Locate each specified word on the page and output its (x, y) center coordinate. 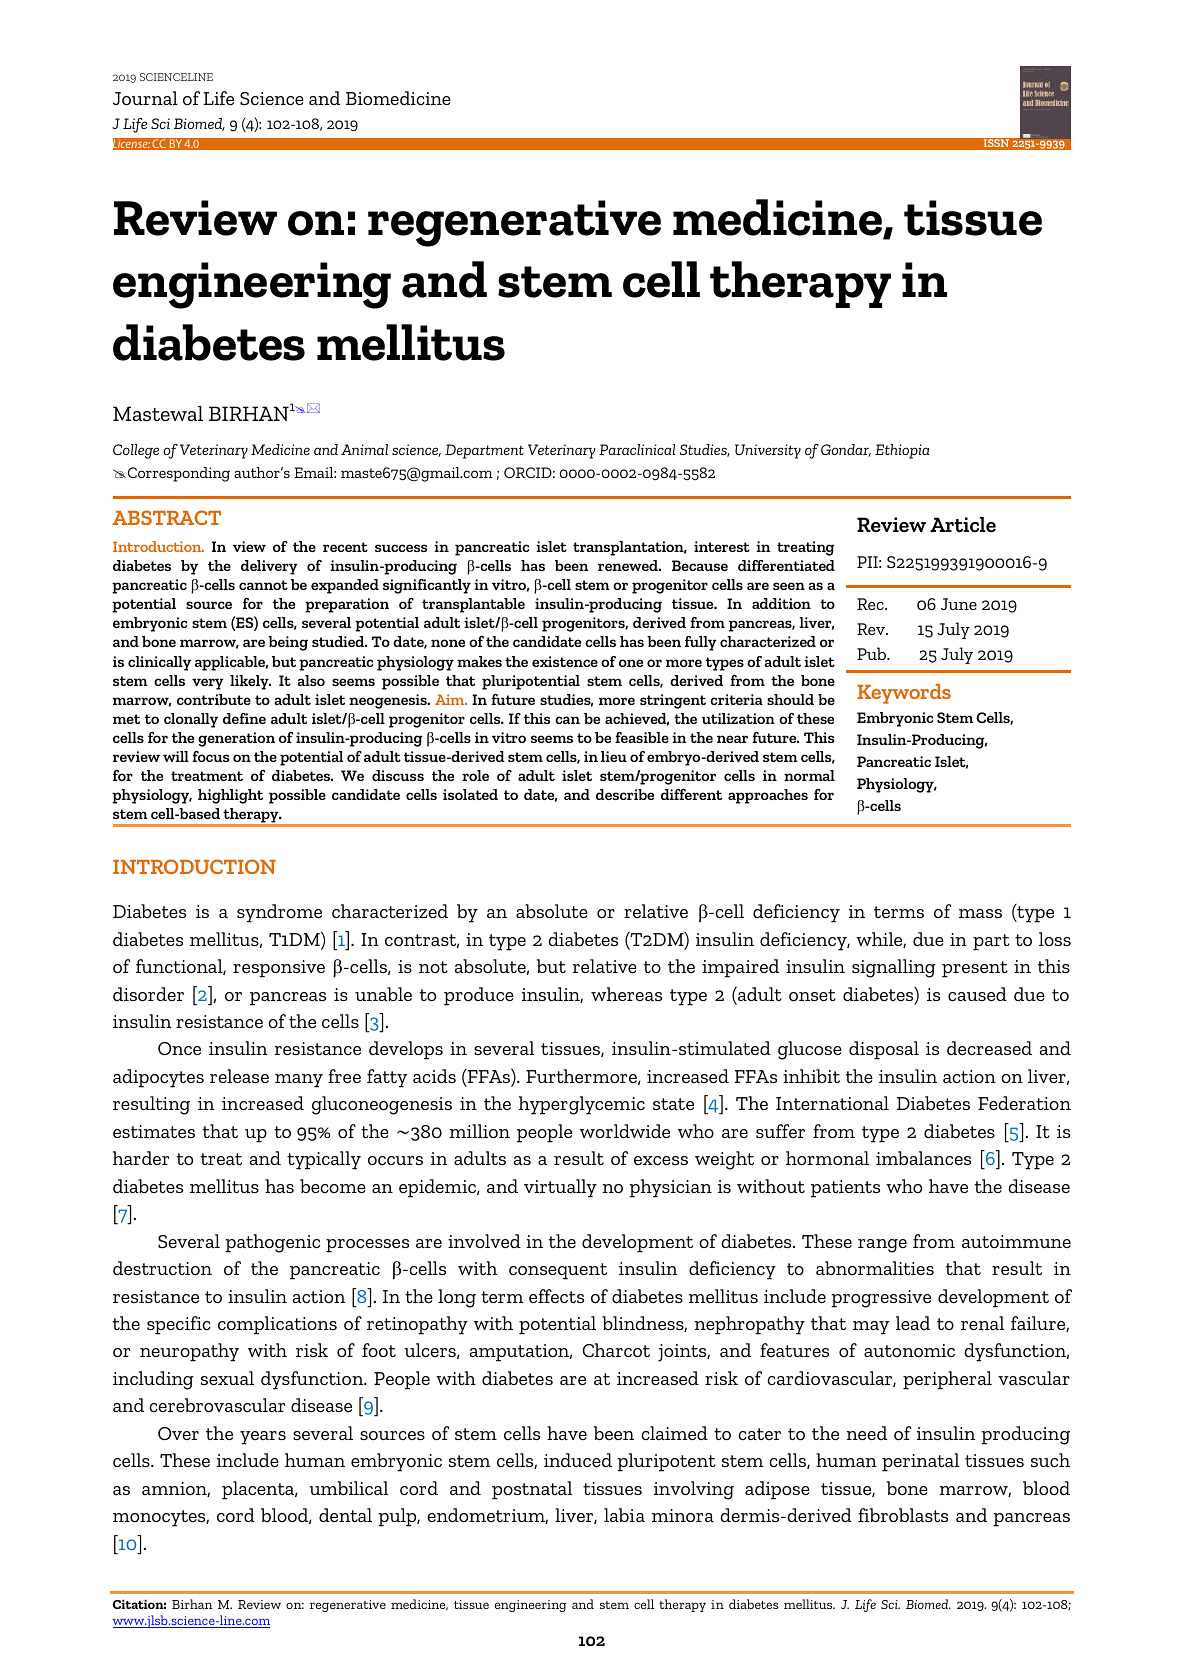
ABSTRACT (167, 517)
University (768, 451)
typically (324, 1160)
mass (980, 913)
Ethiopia (902, 451)
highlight (230, 796)
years (263, 1438)
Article (963, 524)
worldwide (625, 1131)
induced (578, 1460)
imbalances (923, 1158)
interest (722, 546)
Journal (145, 98)
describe (625, 794)
